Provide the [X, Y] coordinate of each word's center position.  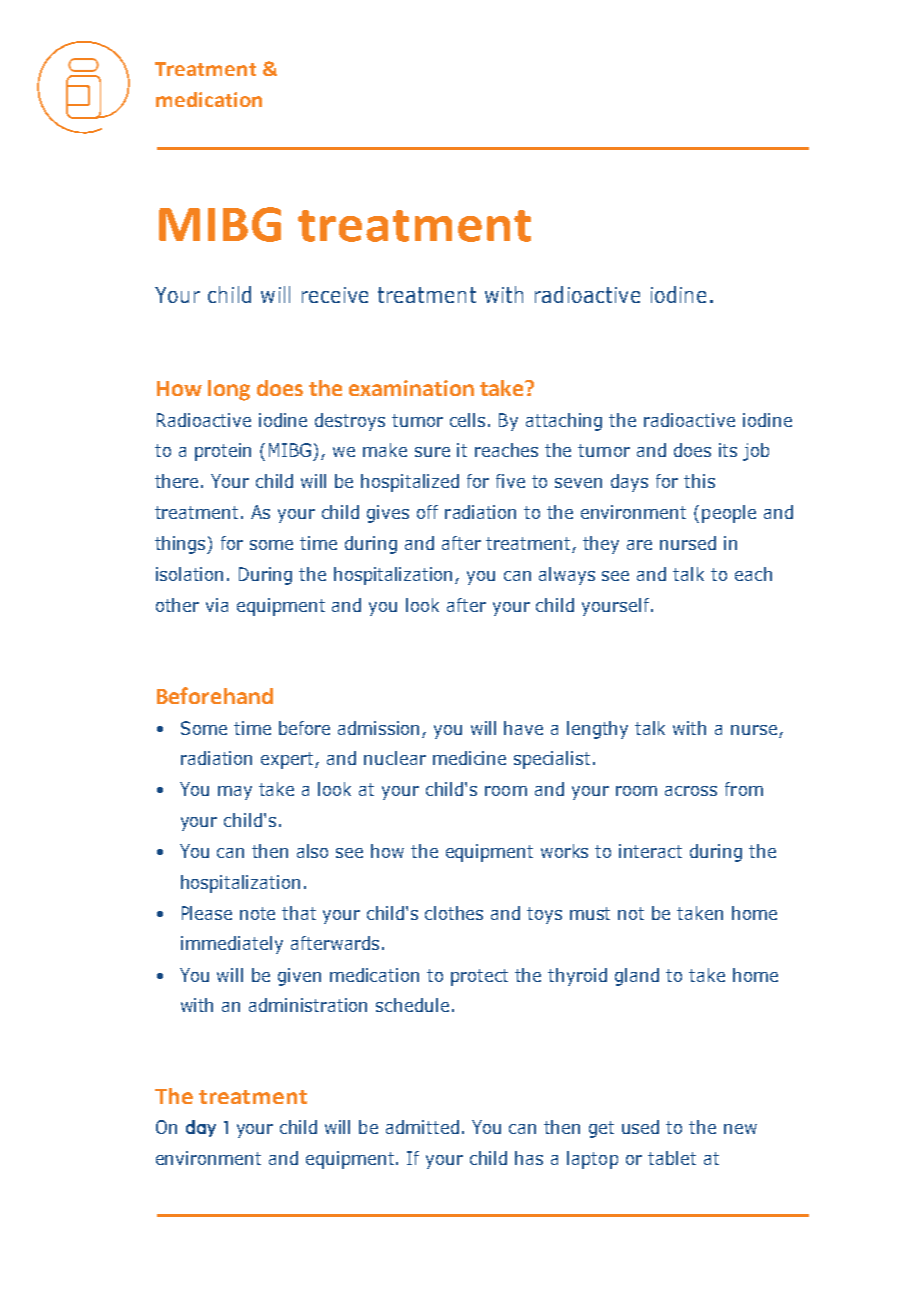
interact [650, 851]
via [217, 605]
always [567, 576]
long [229, 390]
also [312, 851]
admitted [422, 1127]
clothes [454, 913]
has [529, 1158]
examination [411, 388]
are [639, 545]
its [728, 450]
